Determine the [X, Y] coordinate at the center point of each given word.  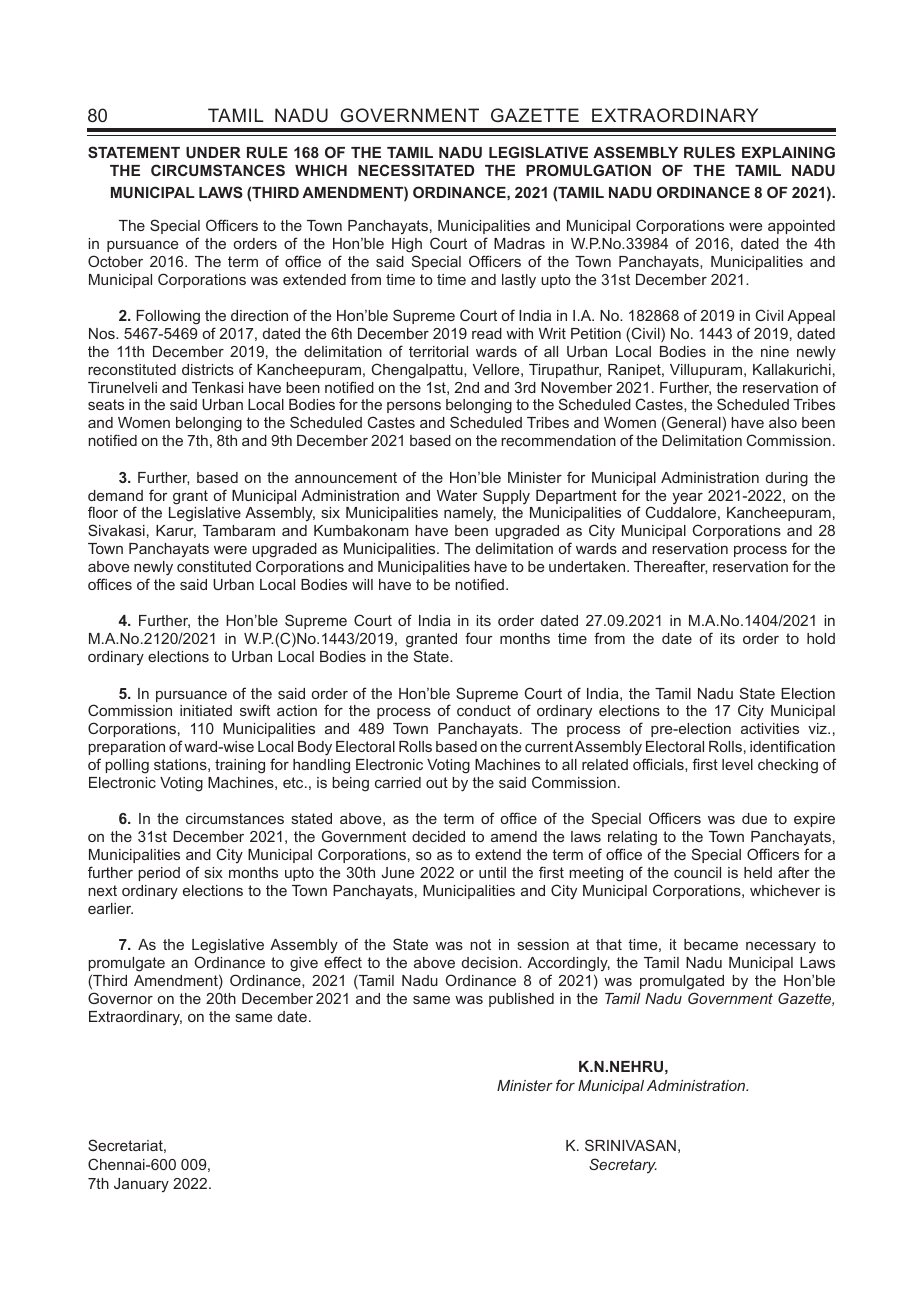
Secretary [623, 1165]
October [115, 261]
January [141, 1185]
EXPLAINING [788, 152]
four [478, 638]
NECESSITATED [416, 170]
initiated [206, 710]
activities [770, 728]
